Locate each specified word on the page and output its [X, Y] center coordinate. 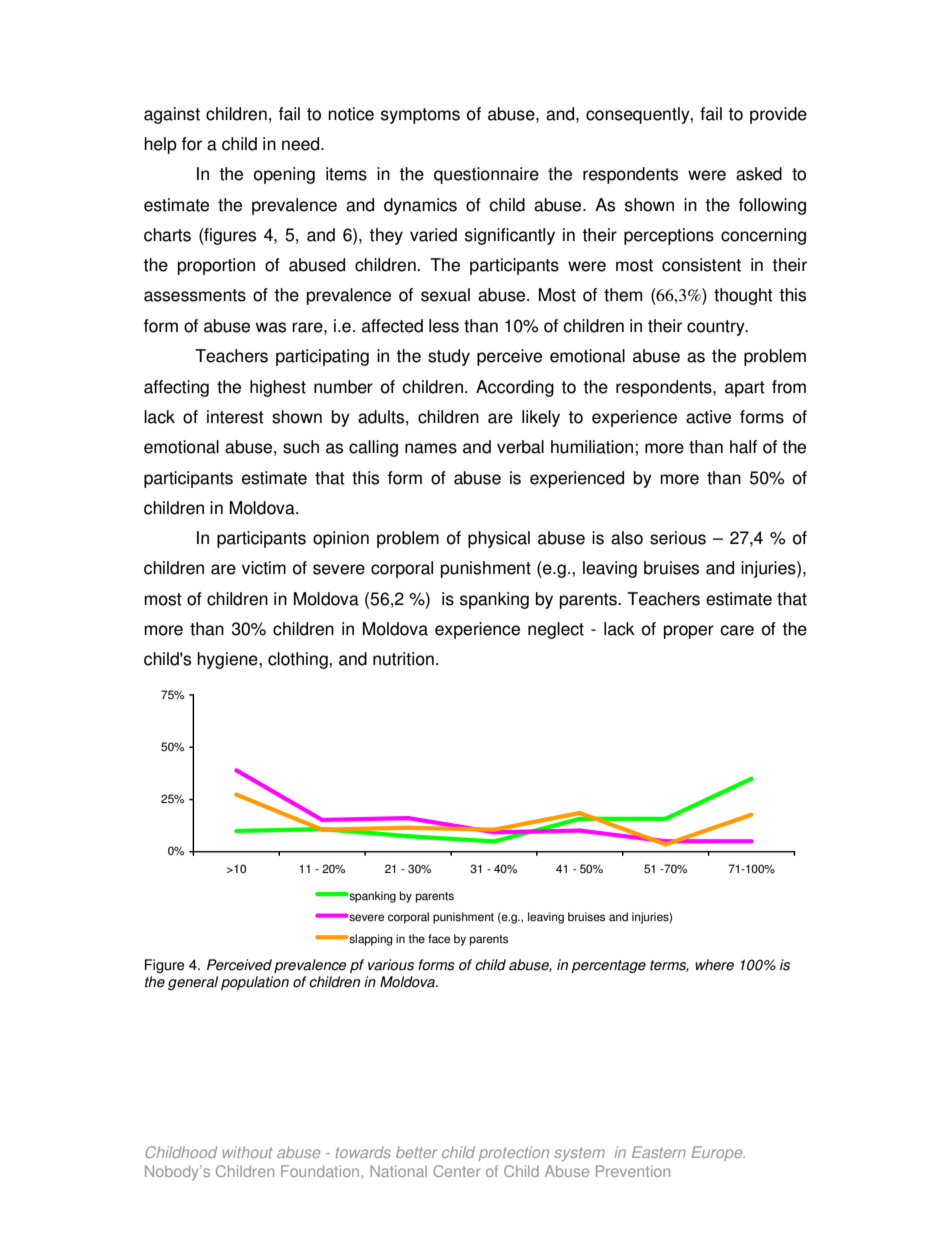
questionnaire [486, 175]
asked [759, 174]
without [247, 1152]
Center [456, 1171]
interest [235, 417]
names [431, 448]
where [714, 965]
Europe [718, 1153]
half [743, 447]
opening [284, 175]
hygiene [228, 660]
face [439, 939]
